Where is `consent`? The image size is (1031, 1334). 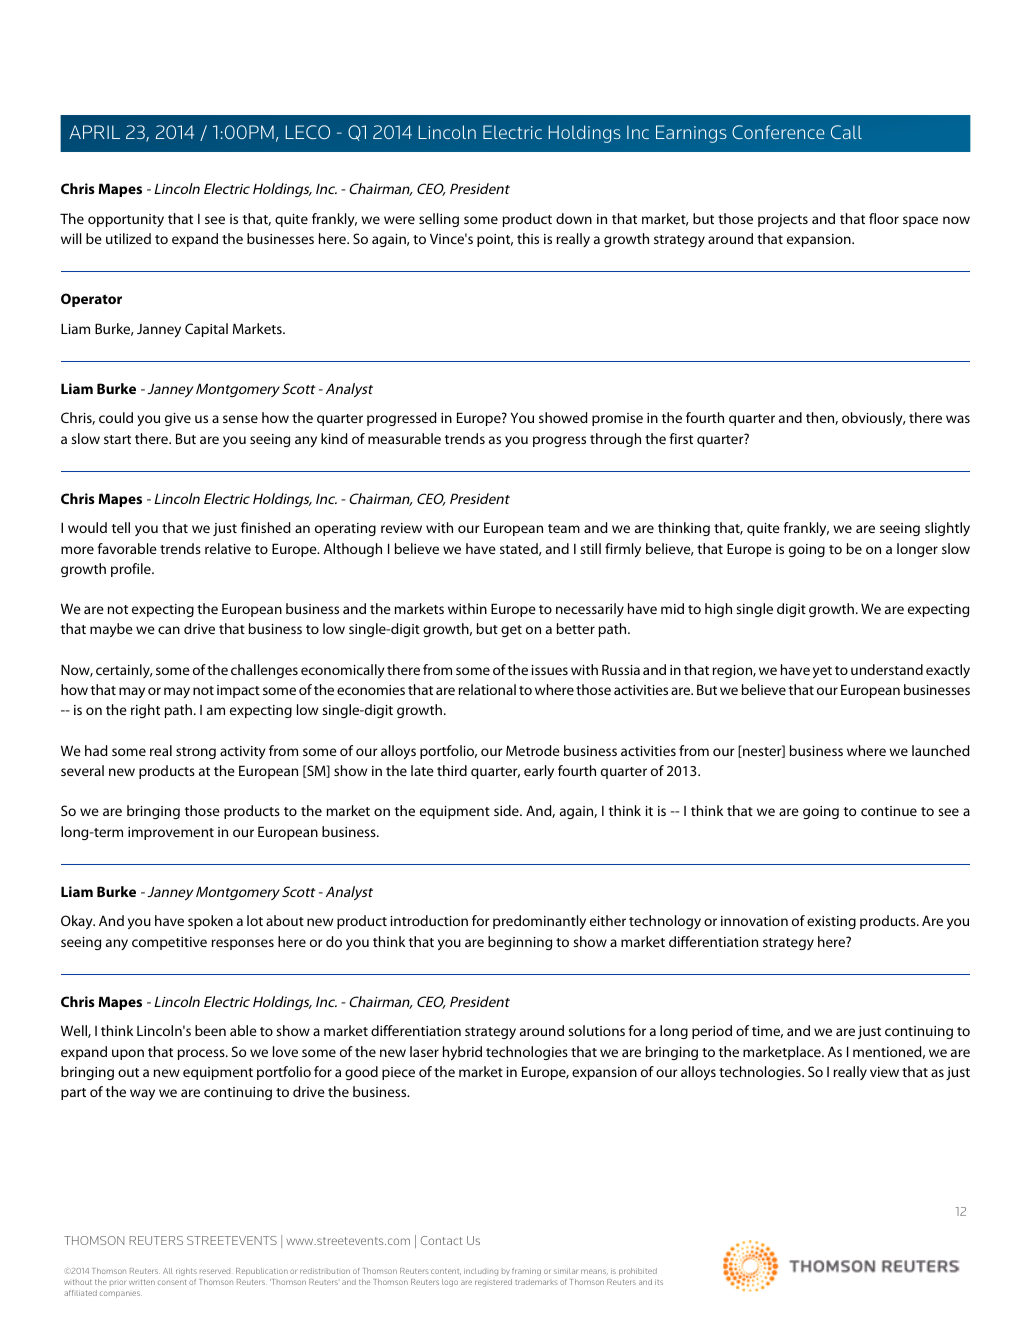 consent is located at coordinates (172, 1282).
